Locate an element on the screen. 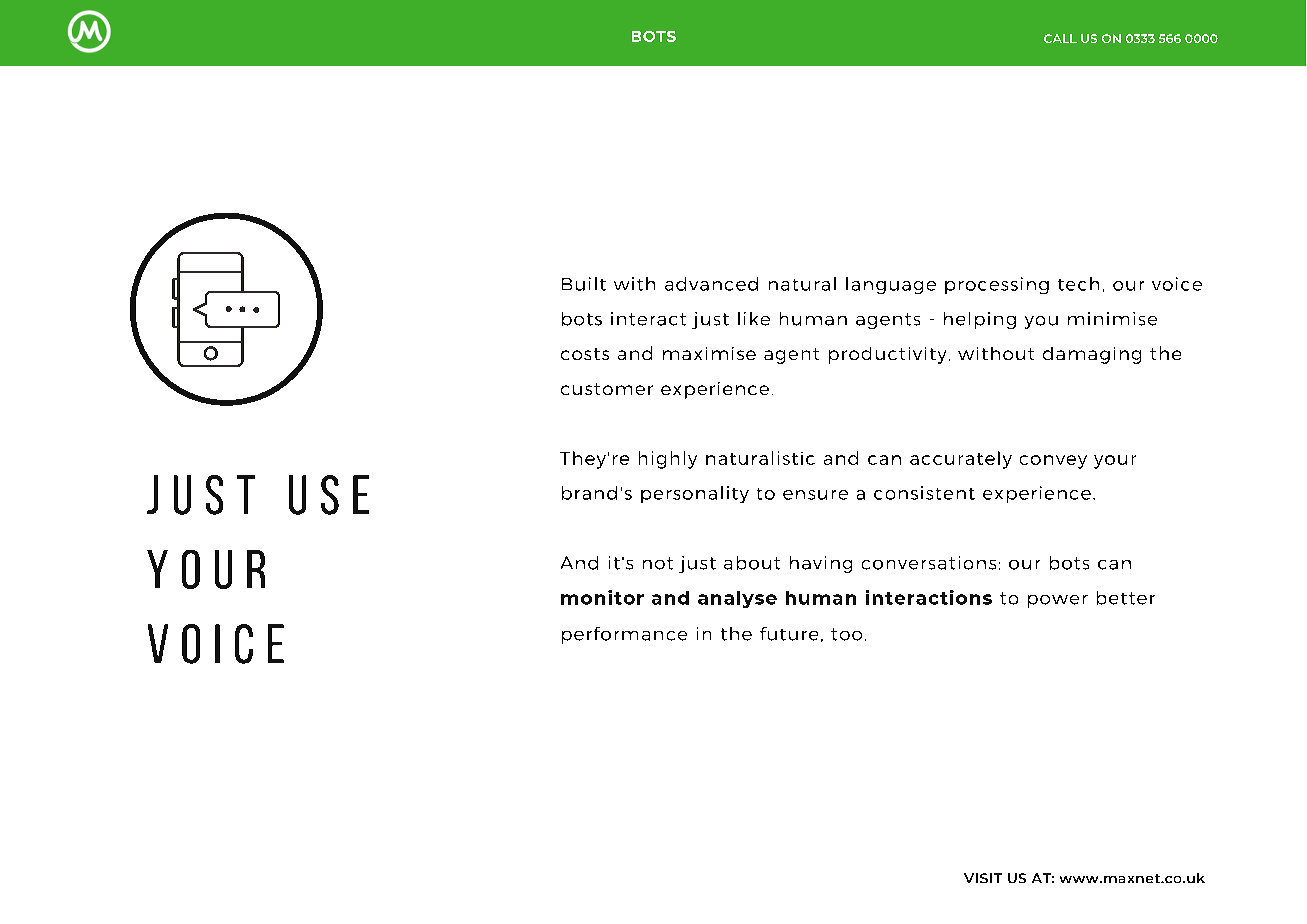  tech is located at coordinates (1078, 284).
